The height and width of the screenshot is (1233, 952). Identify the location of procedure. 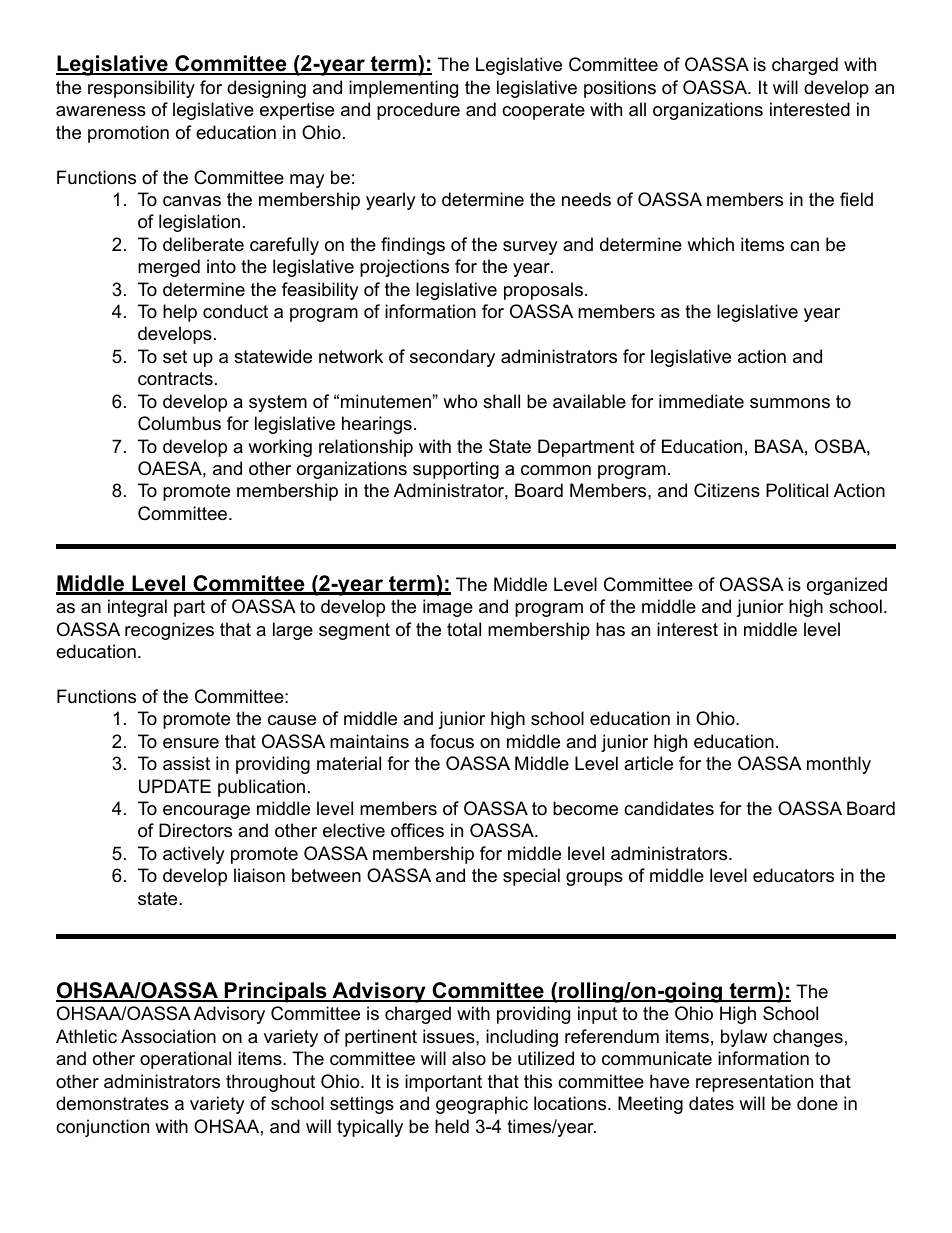
(418, 111).
